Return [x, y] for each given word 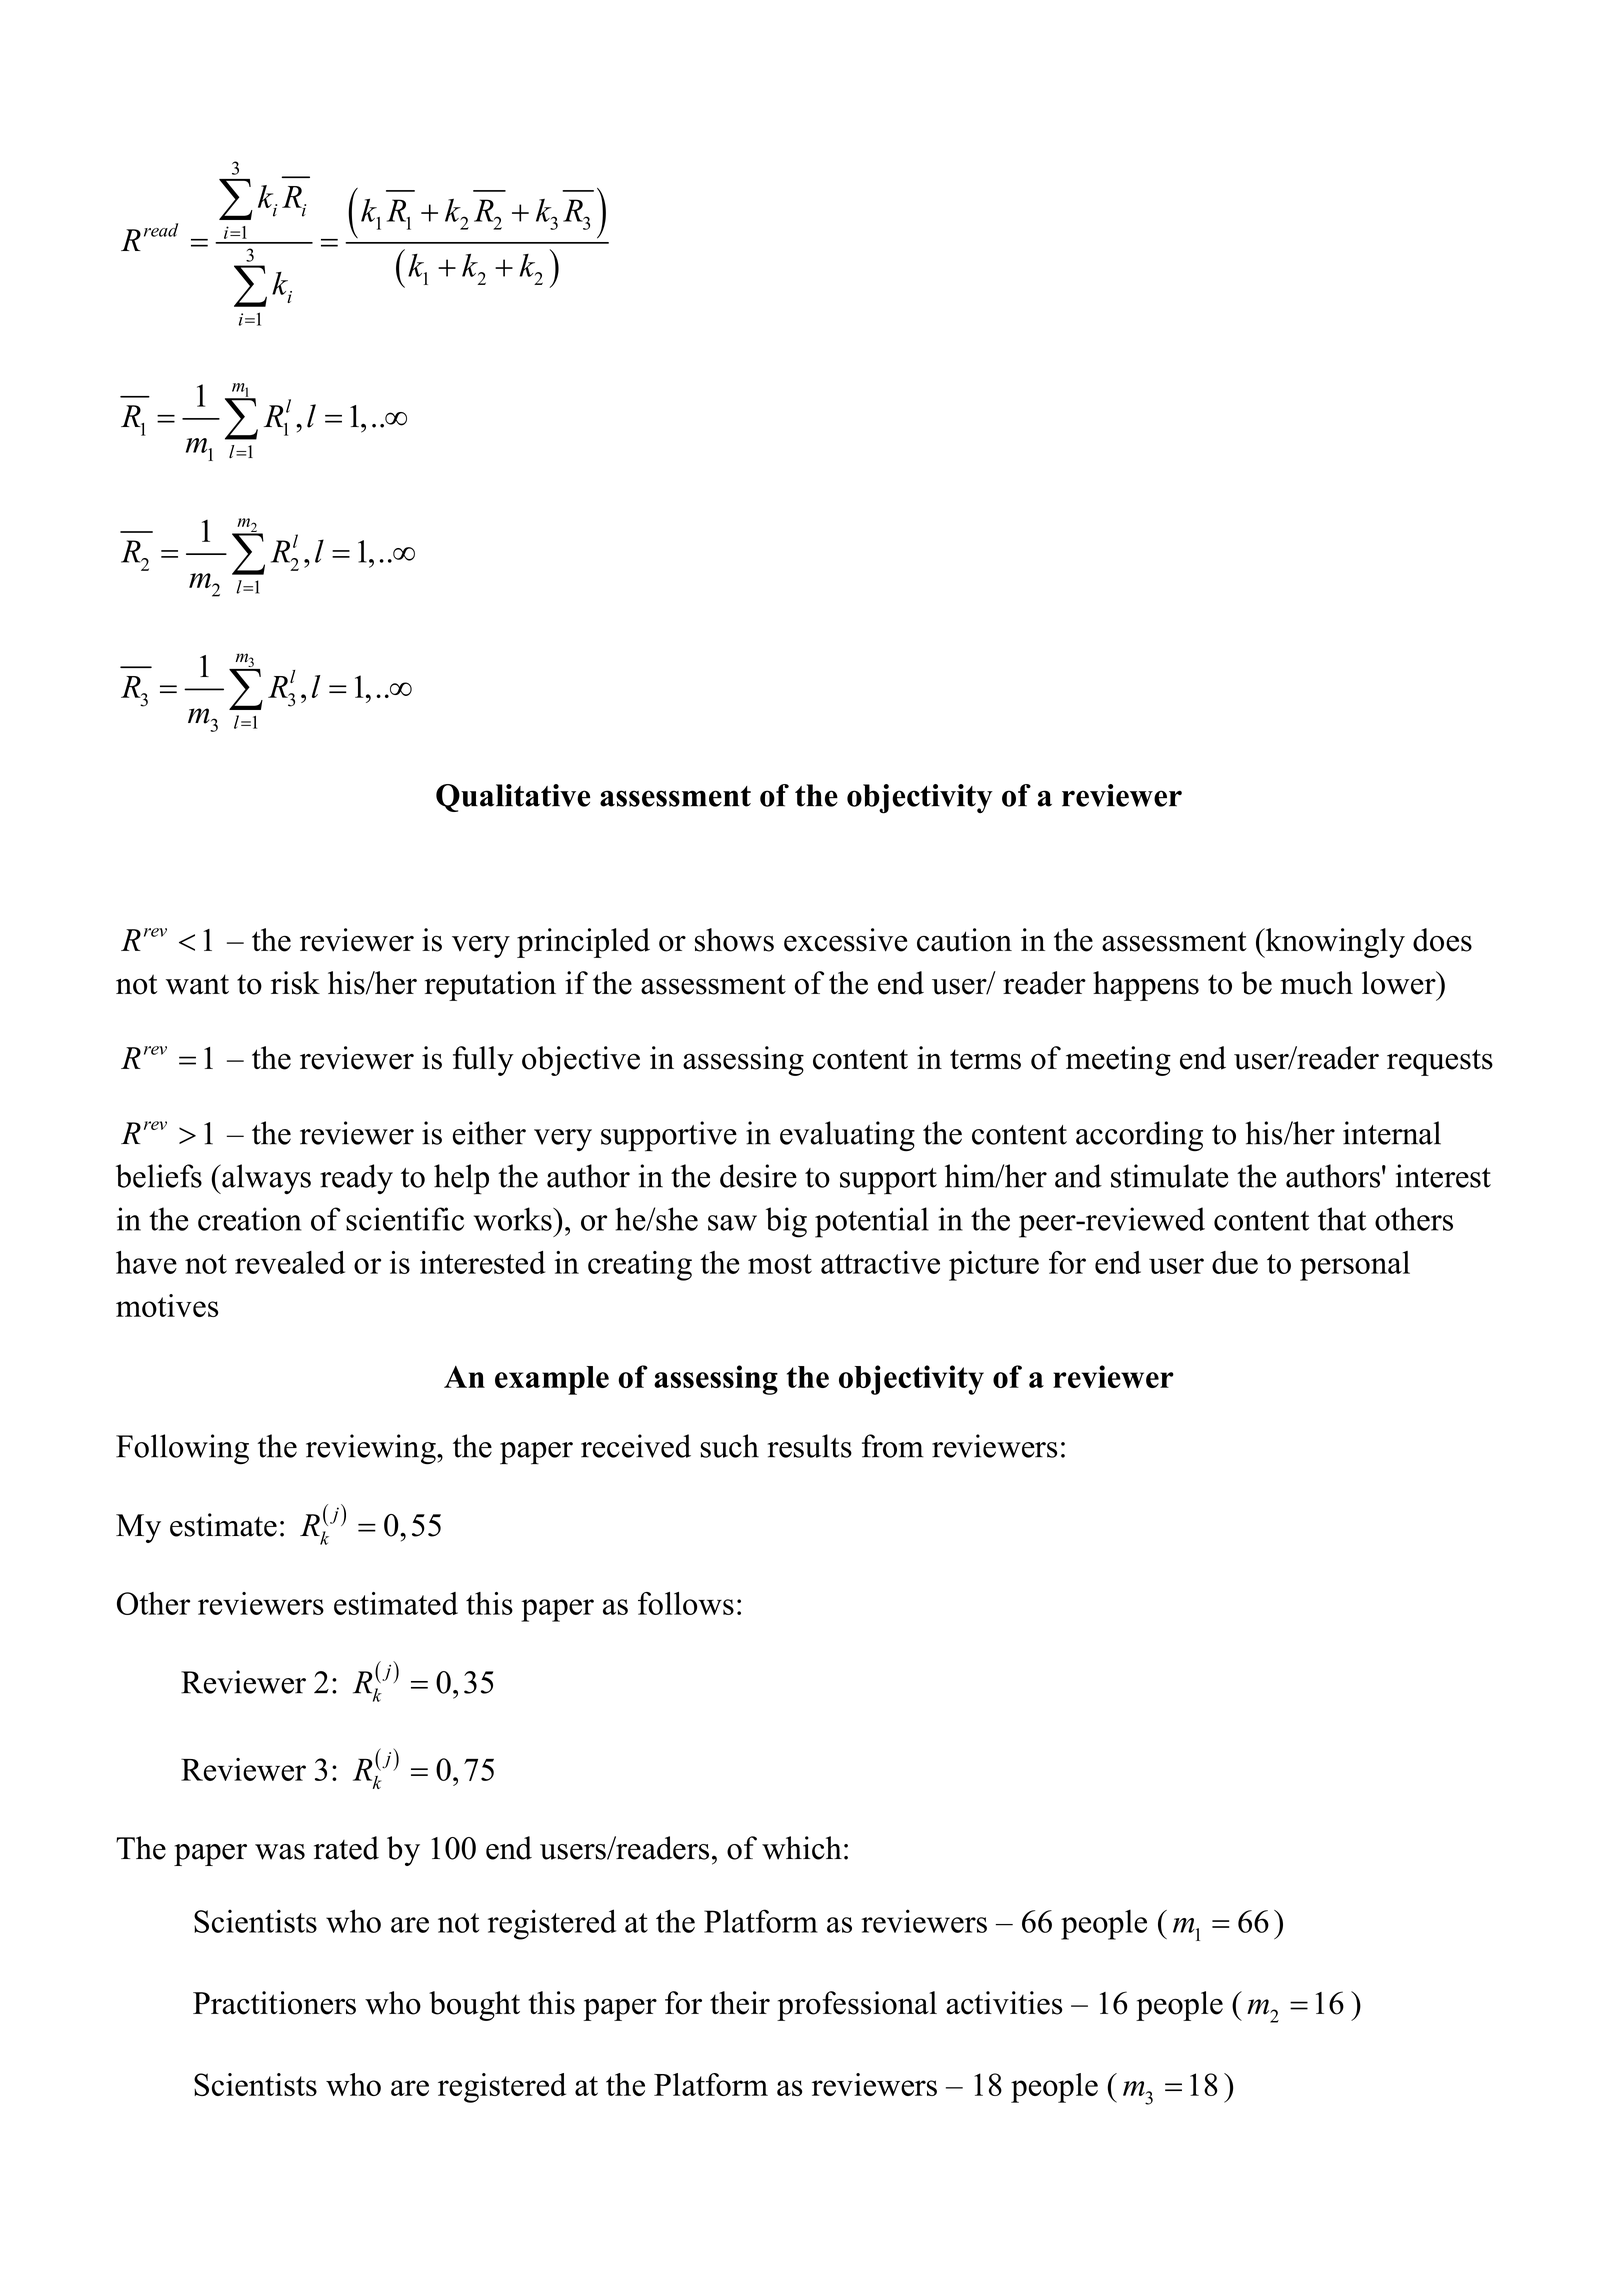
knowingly [1334, 943]
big [786, 1222]
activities [1004, 2003]
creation [249, 1219]
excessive [845, 940]
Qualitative [513, 798]
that [1342, 1219]
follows [686, 1603]
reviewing [372, 1449]
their [740, 2003]
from [893, 1446]
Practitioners [274, 2003]
